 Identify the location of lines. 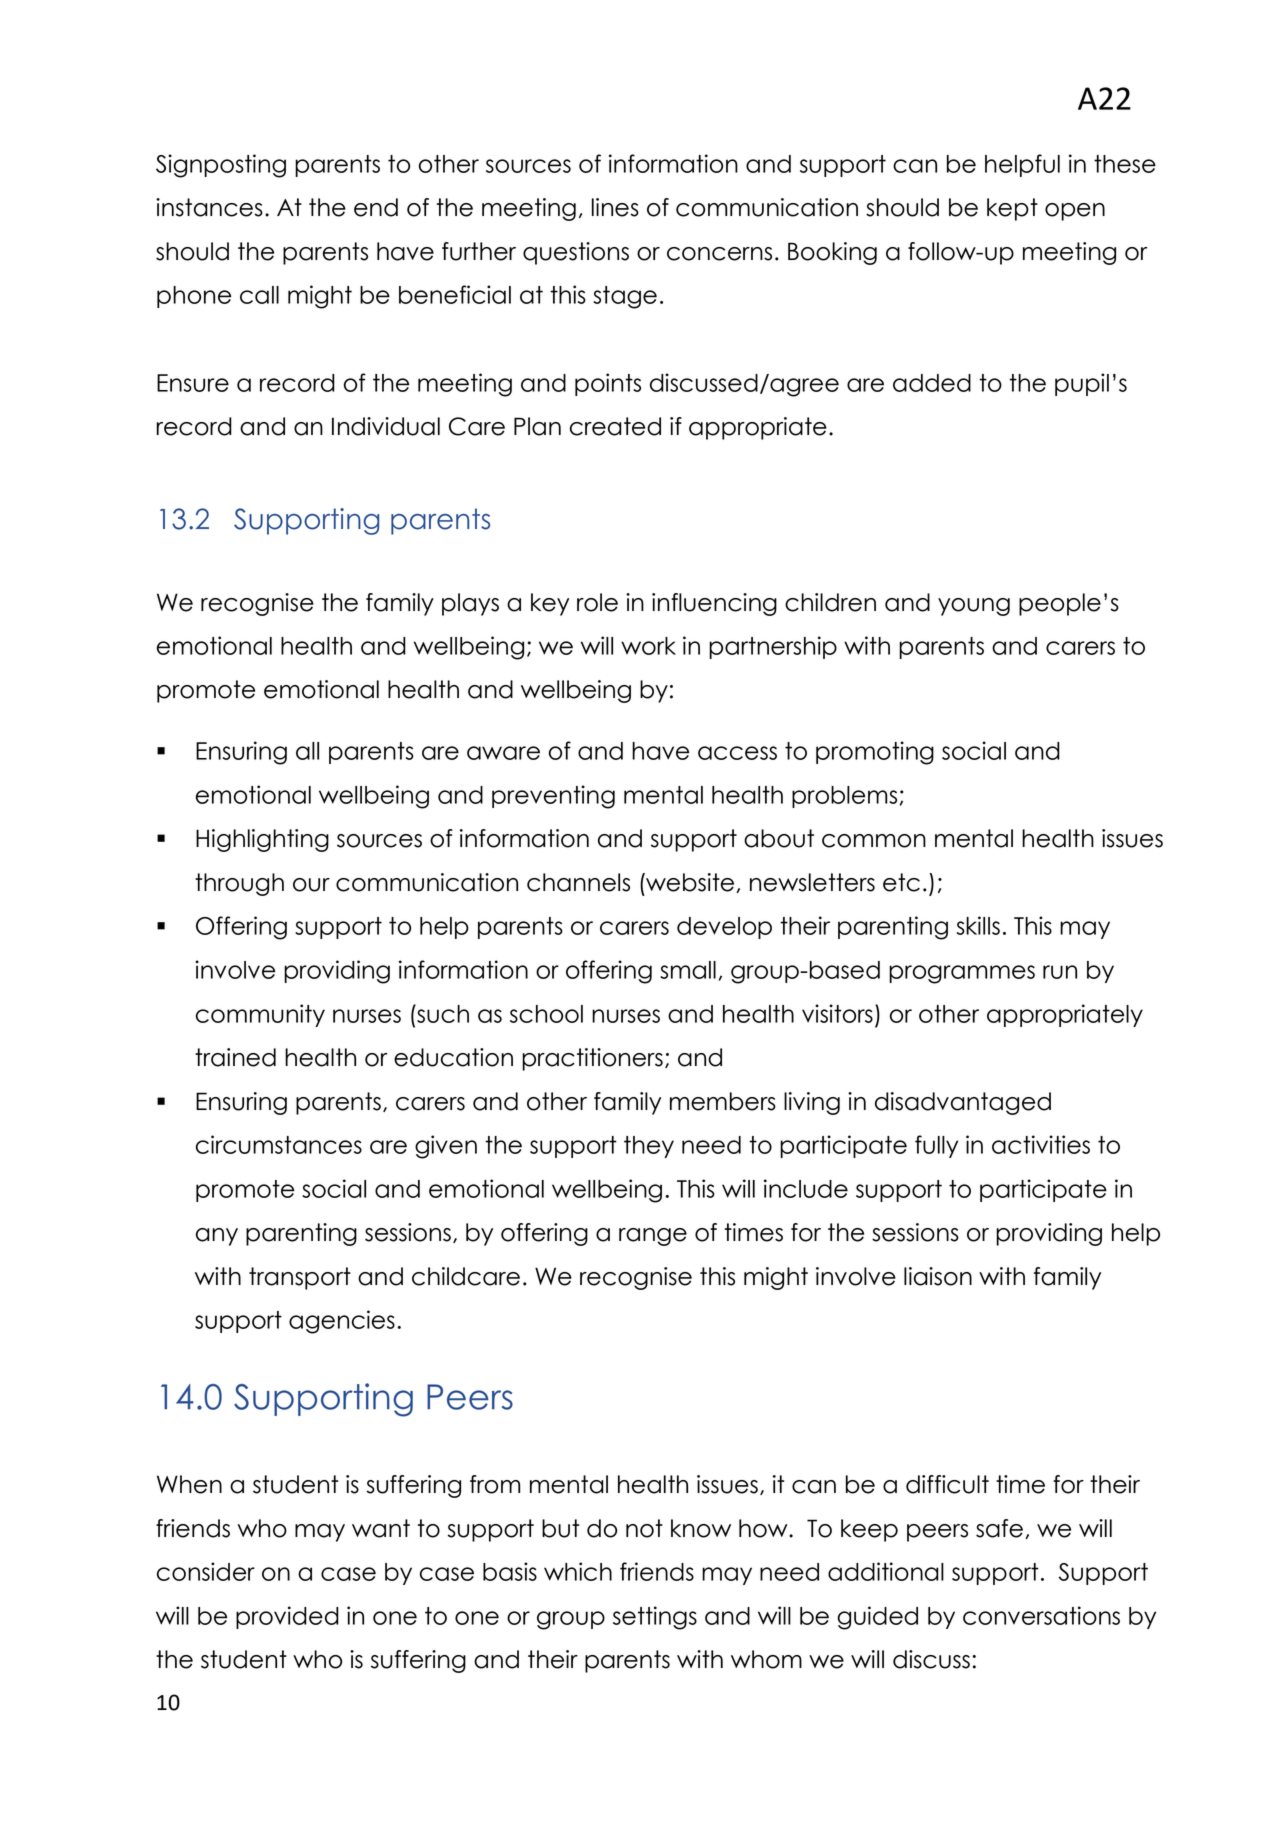
(615, 207).
